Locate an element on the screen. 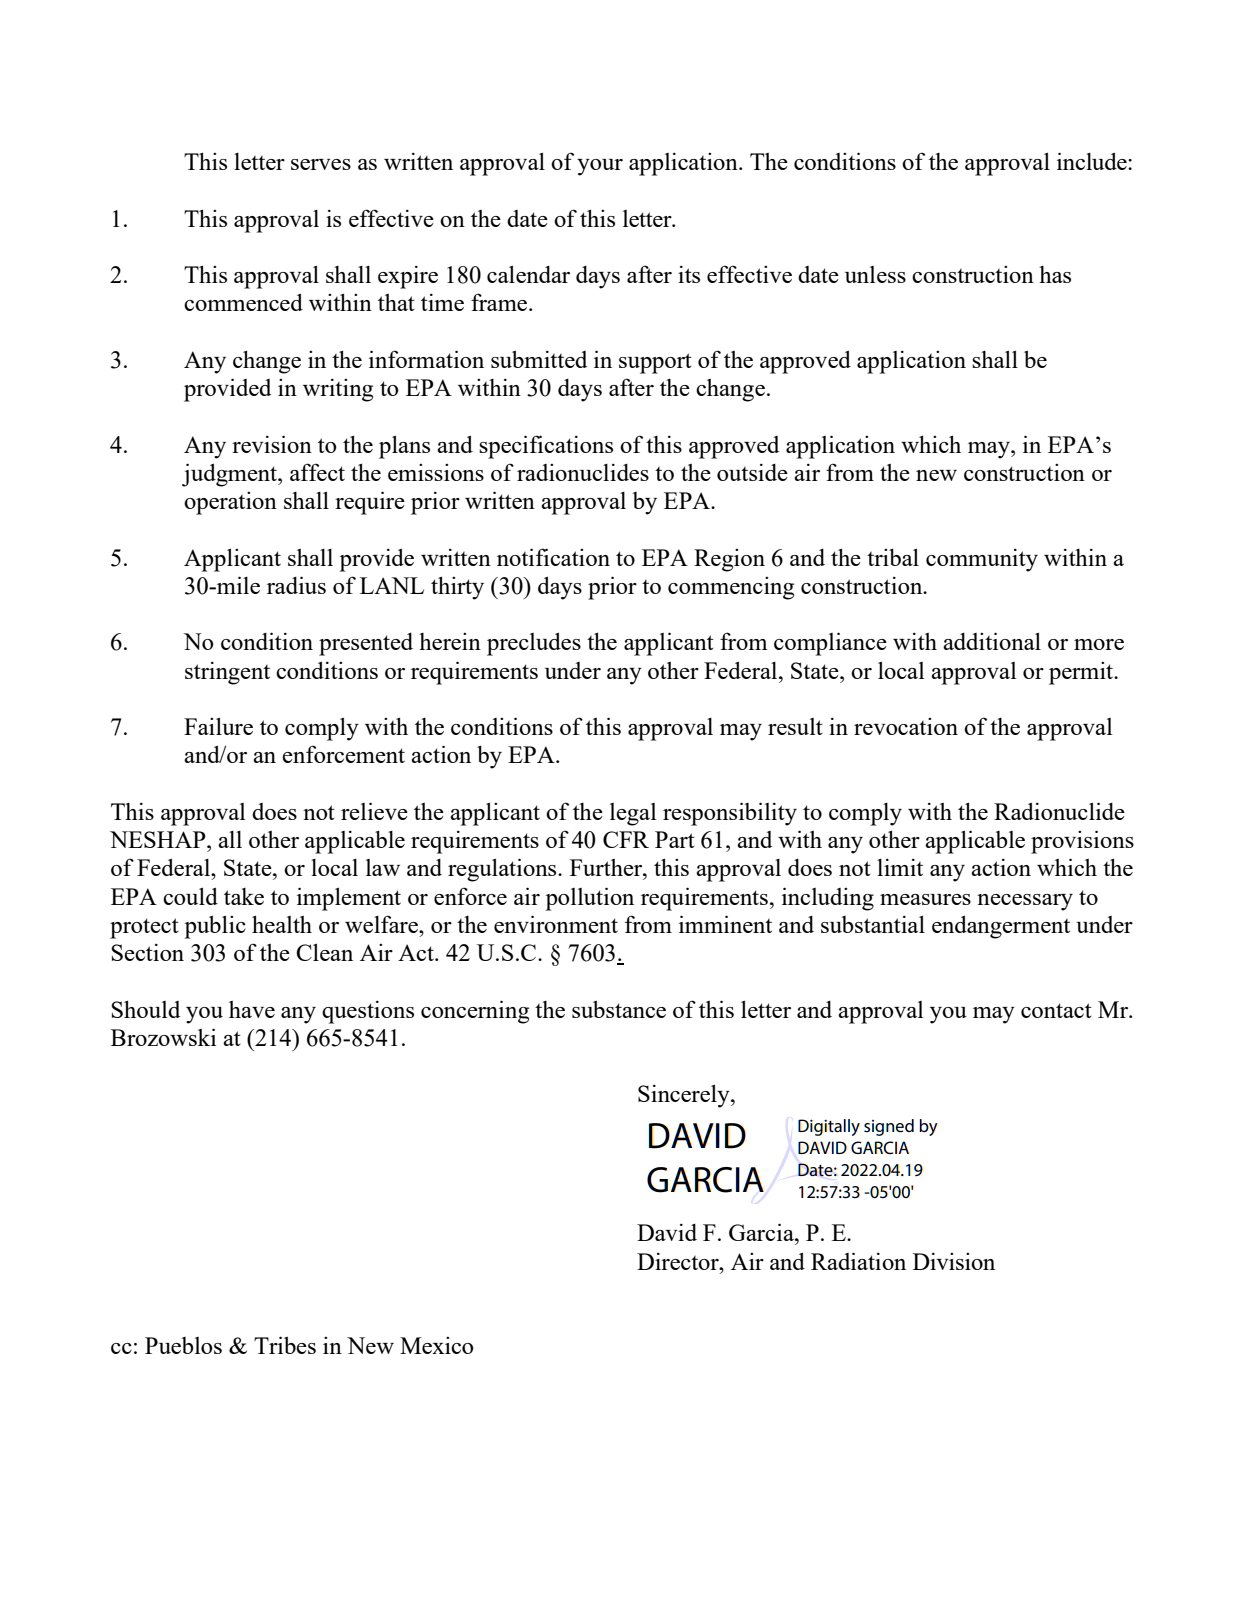  radius is located at coordinates (296, 585).
